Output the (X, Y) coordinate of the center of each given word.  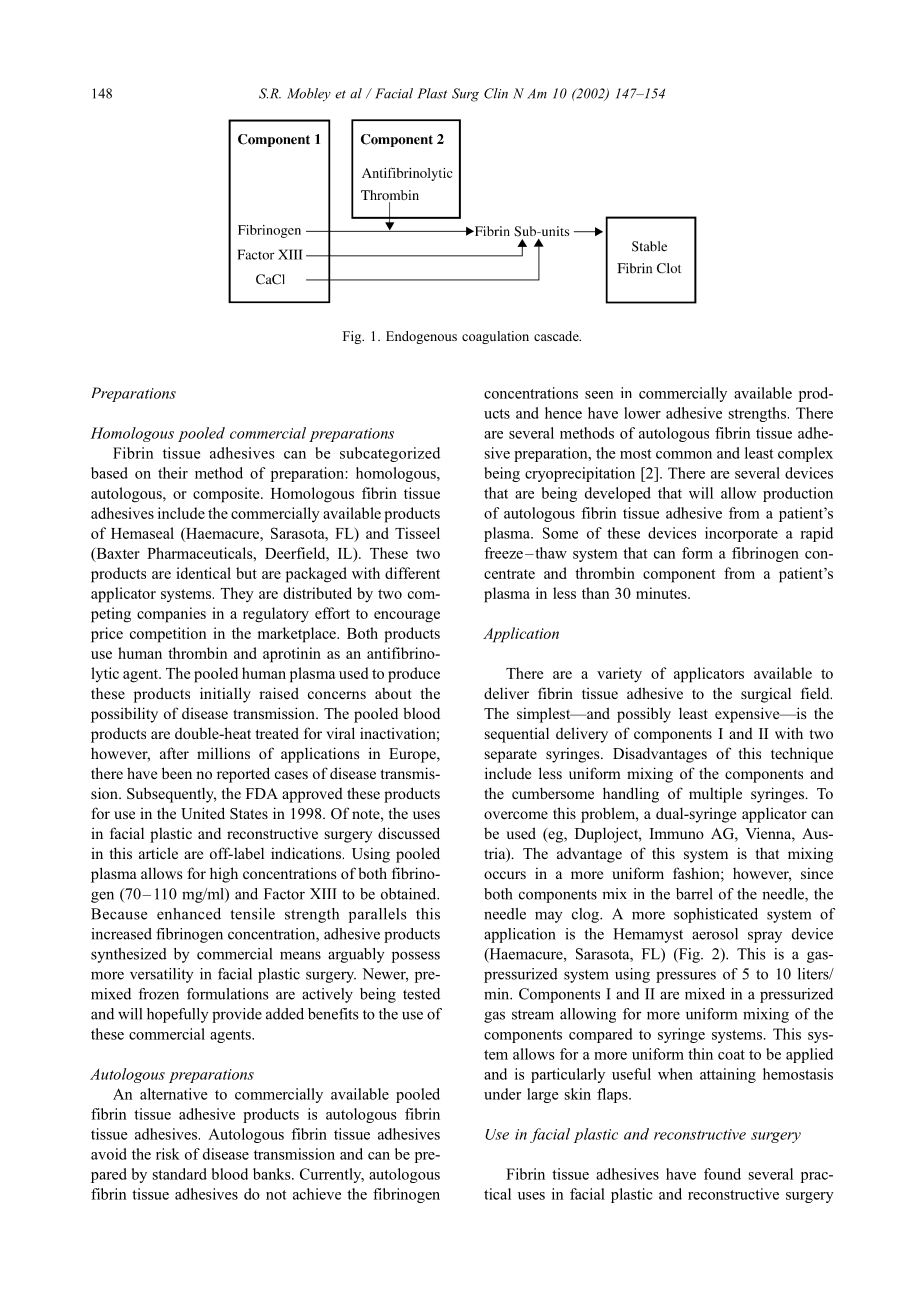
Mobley (309, 95)
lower (642, 413)
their (173, 473)
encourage (407, 617)
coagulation (495, 337)
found (722, 1174)
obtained (410, 894)
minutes (662, 593)
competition (168, 635)
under (502, 1094)
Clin (496, 93)
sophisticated (716, 915)
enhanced (189, 914)
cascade (557, 336)
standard (180, 1174)
